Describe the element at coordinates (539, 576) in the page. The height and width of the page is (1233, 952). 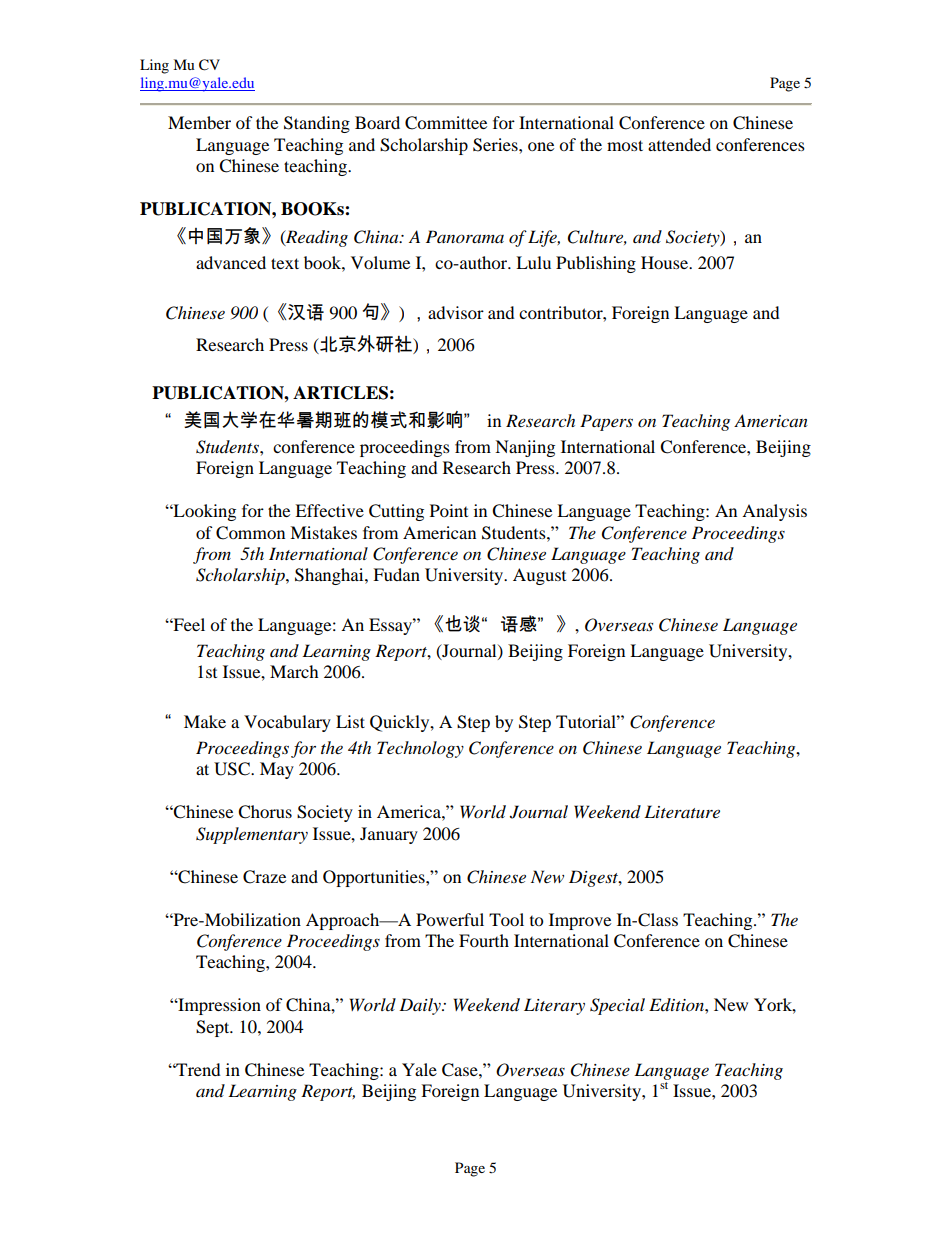
I see `August` at that location.
